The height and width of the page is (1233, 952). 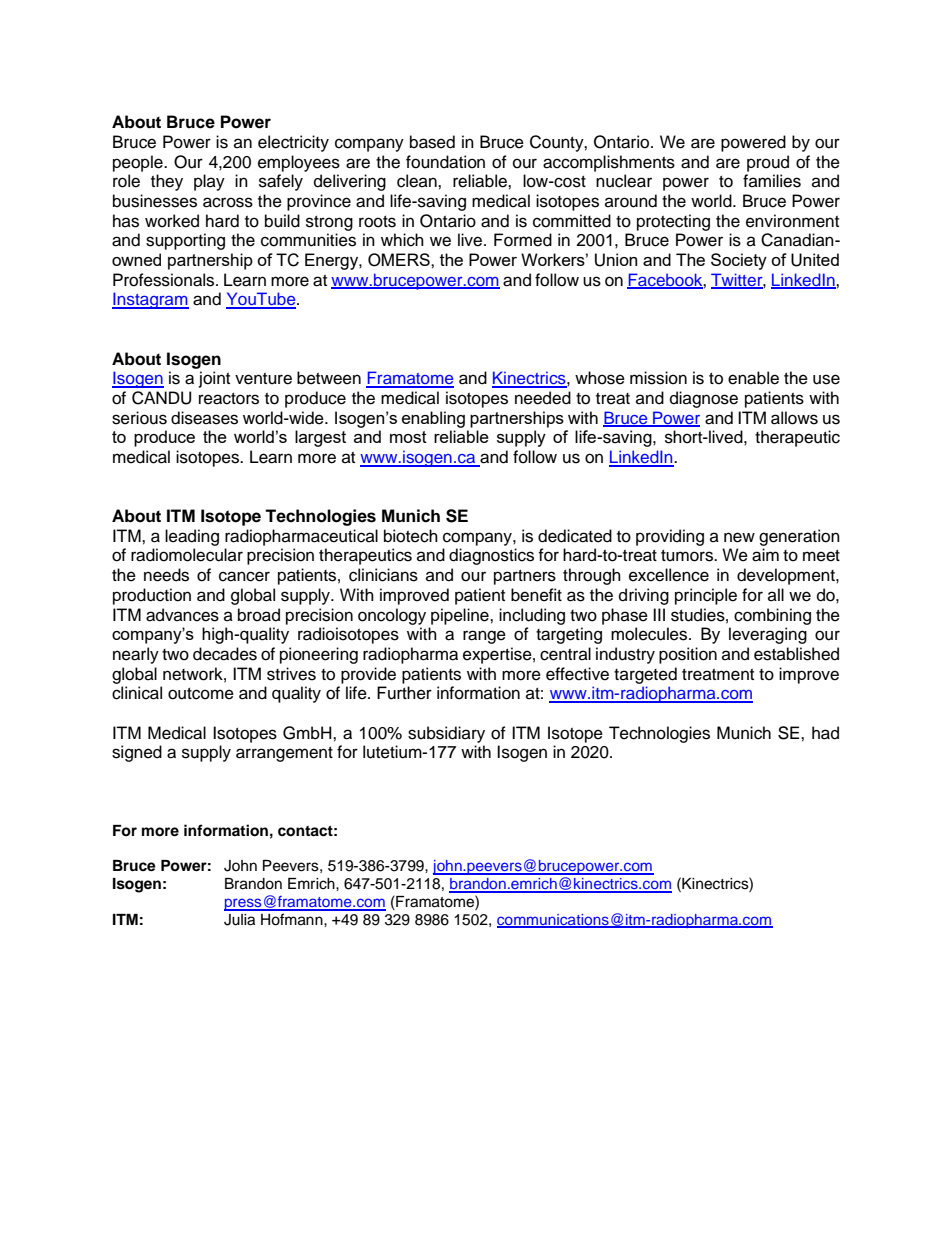 What do you see at coordinates (209, 182) in the page?
I see `play` at bounding box center [209, 182].
